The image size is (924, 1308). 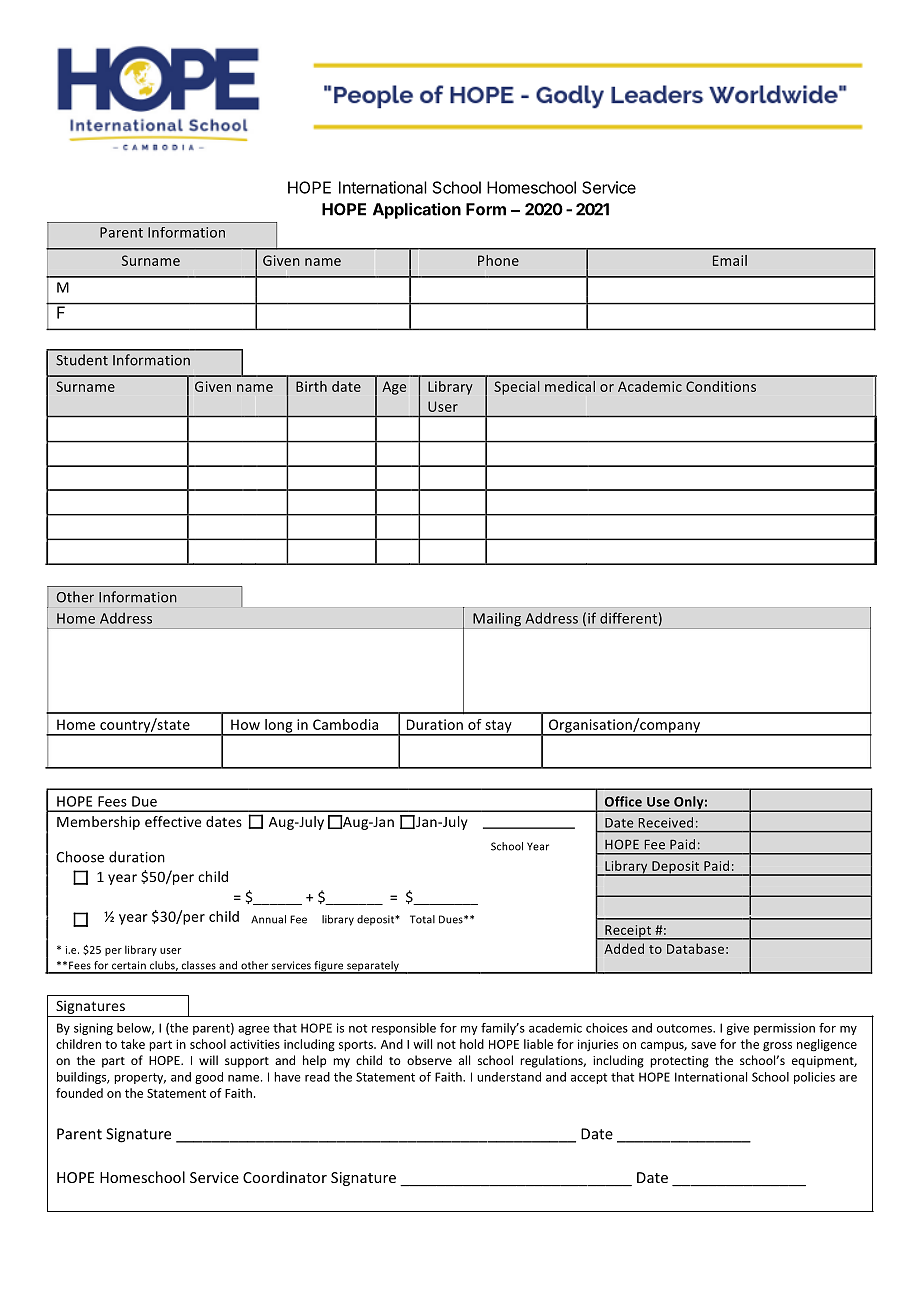 I want to click on Phone, so click(x=498, y=260).
